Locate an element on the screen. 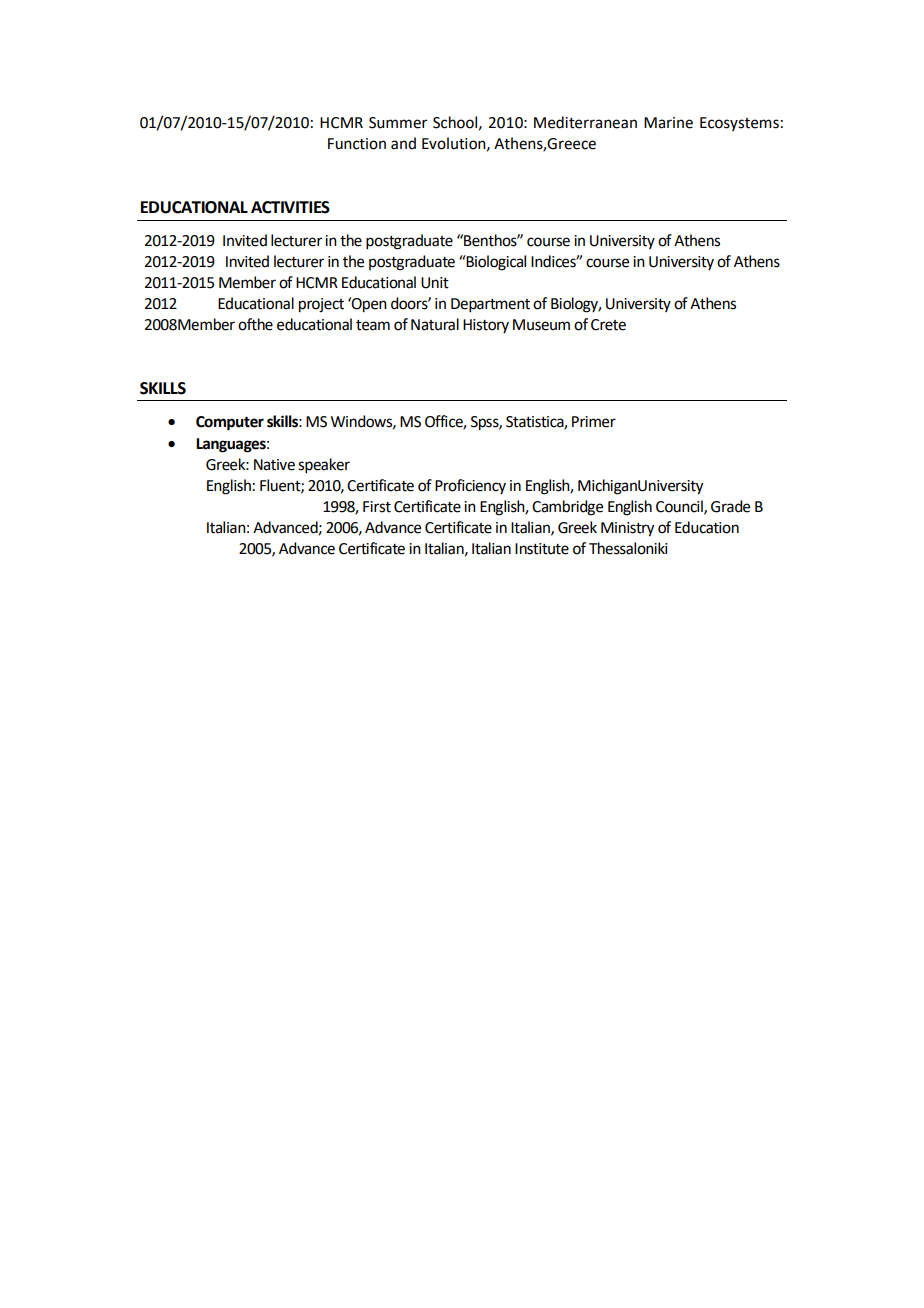 Image resolution: width=924 pixels, height=1308 pixels. Proficiency is located at coordinates (470, 486).
